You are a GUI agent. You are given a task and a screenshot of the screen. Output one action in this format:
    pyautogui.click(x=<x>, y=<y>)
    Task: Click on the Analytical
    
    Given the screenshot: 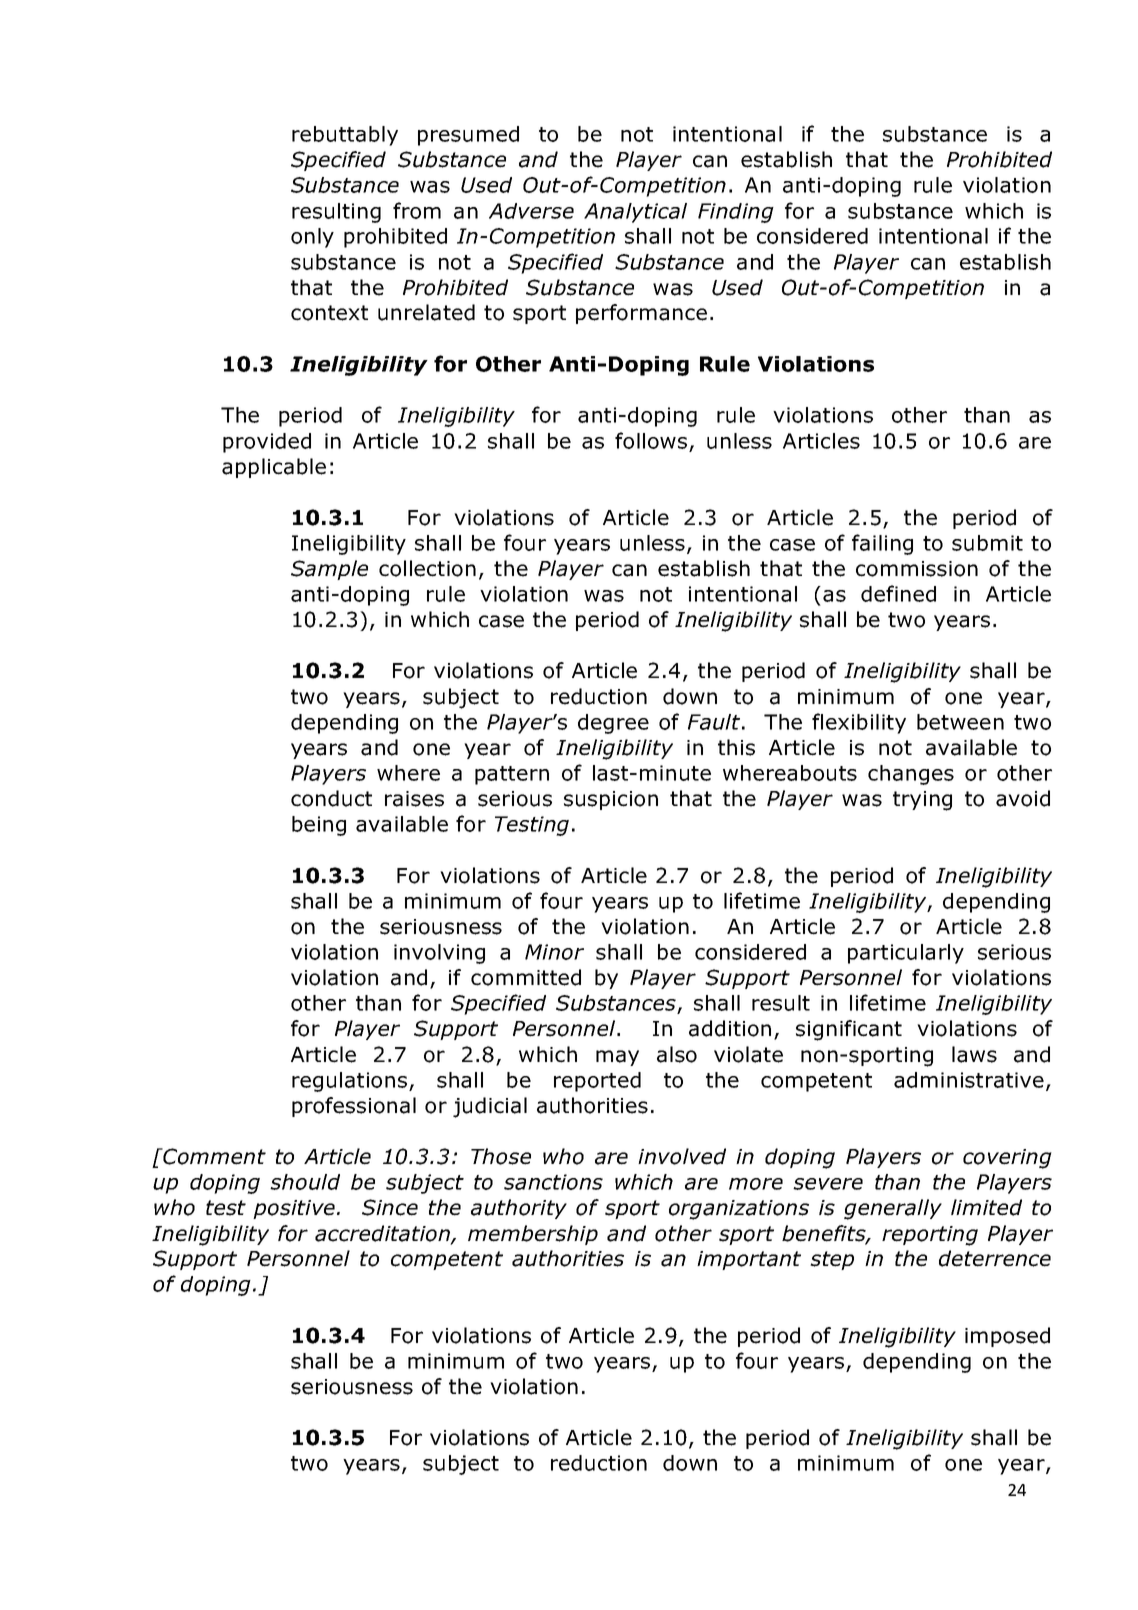 What is the action you would take?
    pyautogui.click(x=635, y=213)
